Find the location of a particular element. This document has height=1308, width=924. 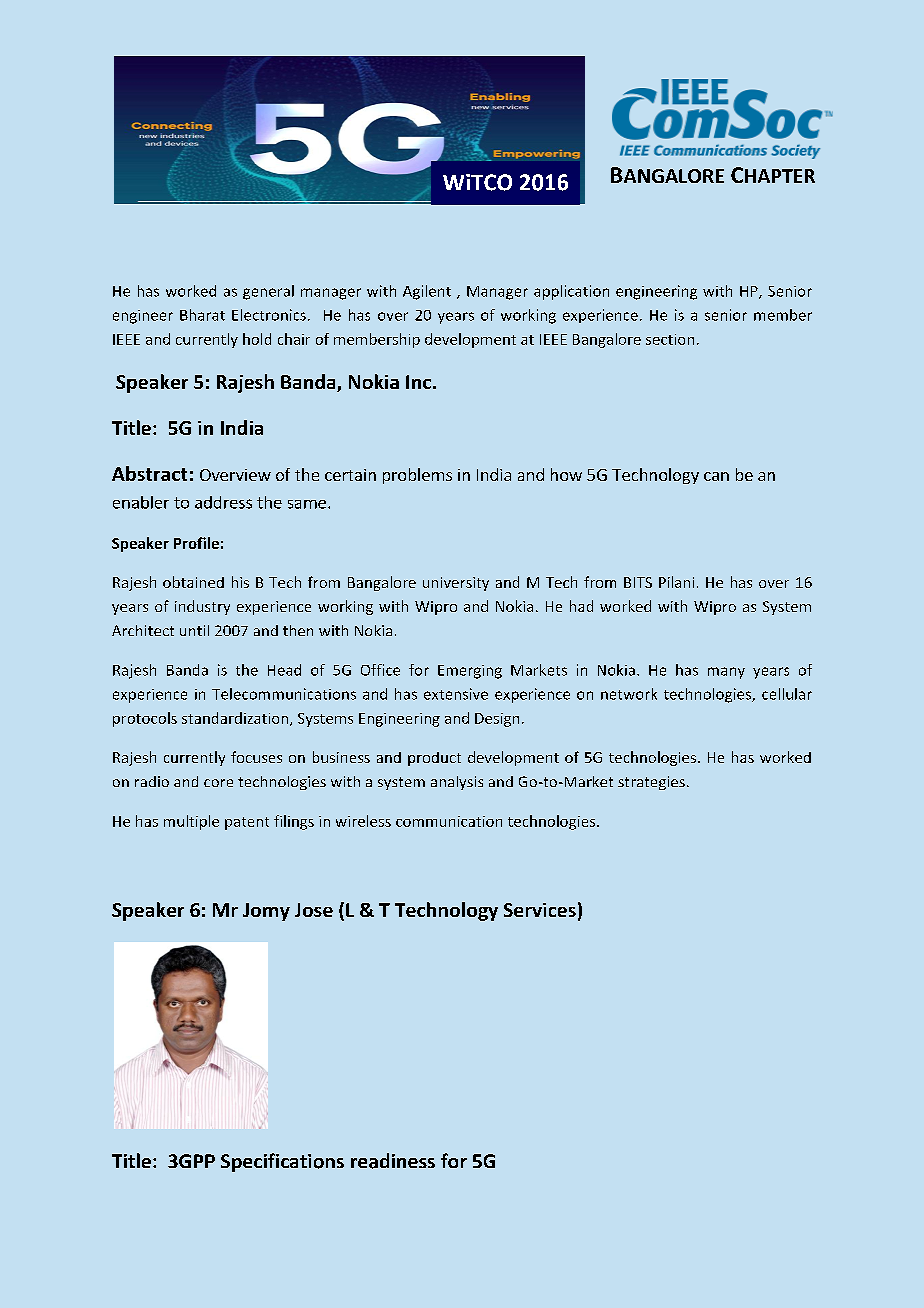

readiness is located at coordinates (393, 1161).
